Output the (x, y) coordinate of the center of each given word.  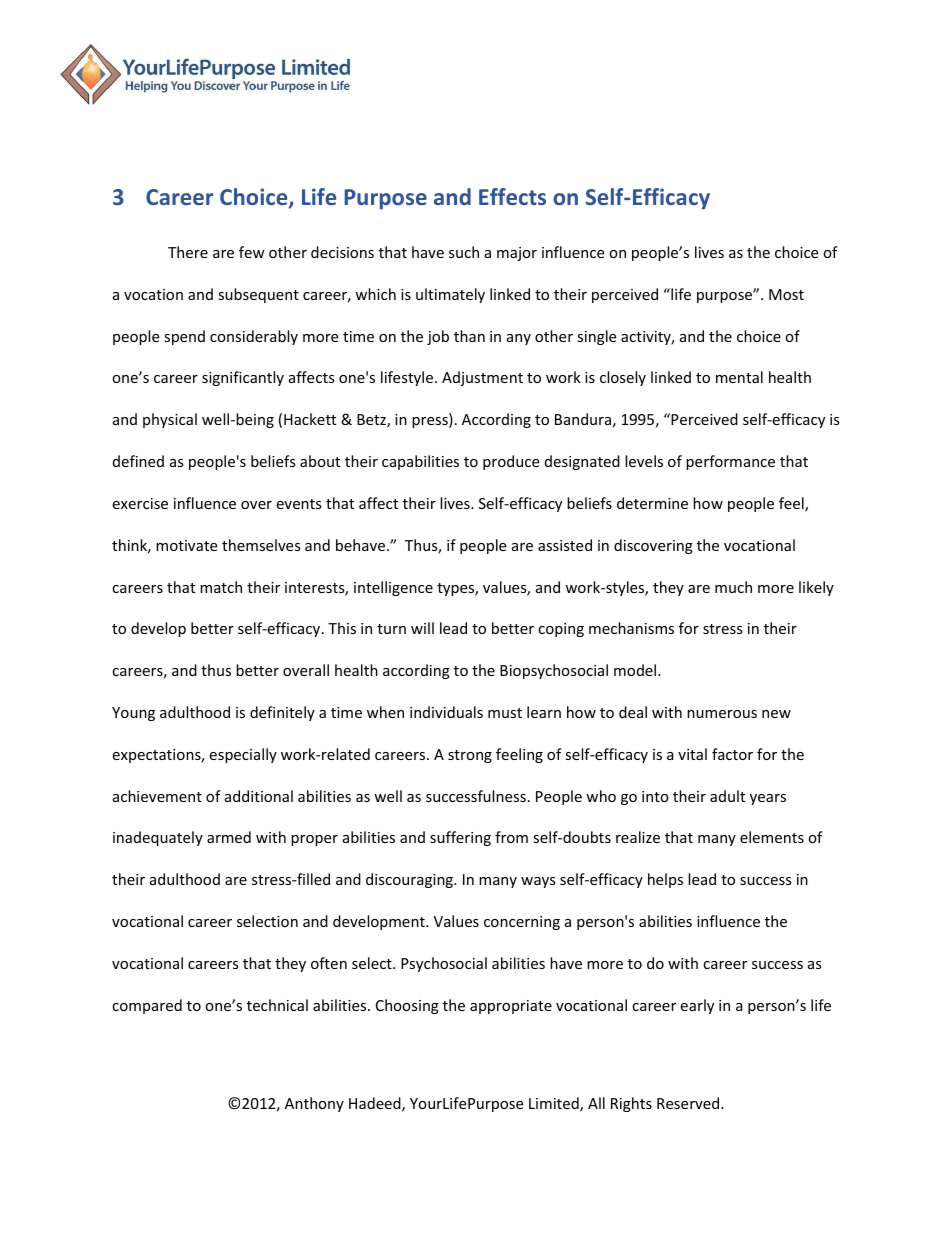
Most (786, 294)
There (188, 252)
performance (730, 462)
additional (259, 796)
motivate (186, 545)
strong (470, 756)
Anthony (314, 1104)
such (464, 252)
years (768, 799)
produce (511, 462)
